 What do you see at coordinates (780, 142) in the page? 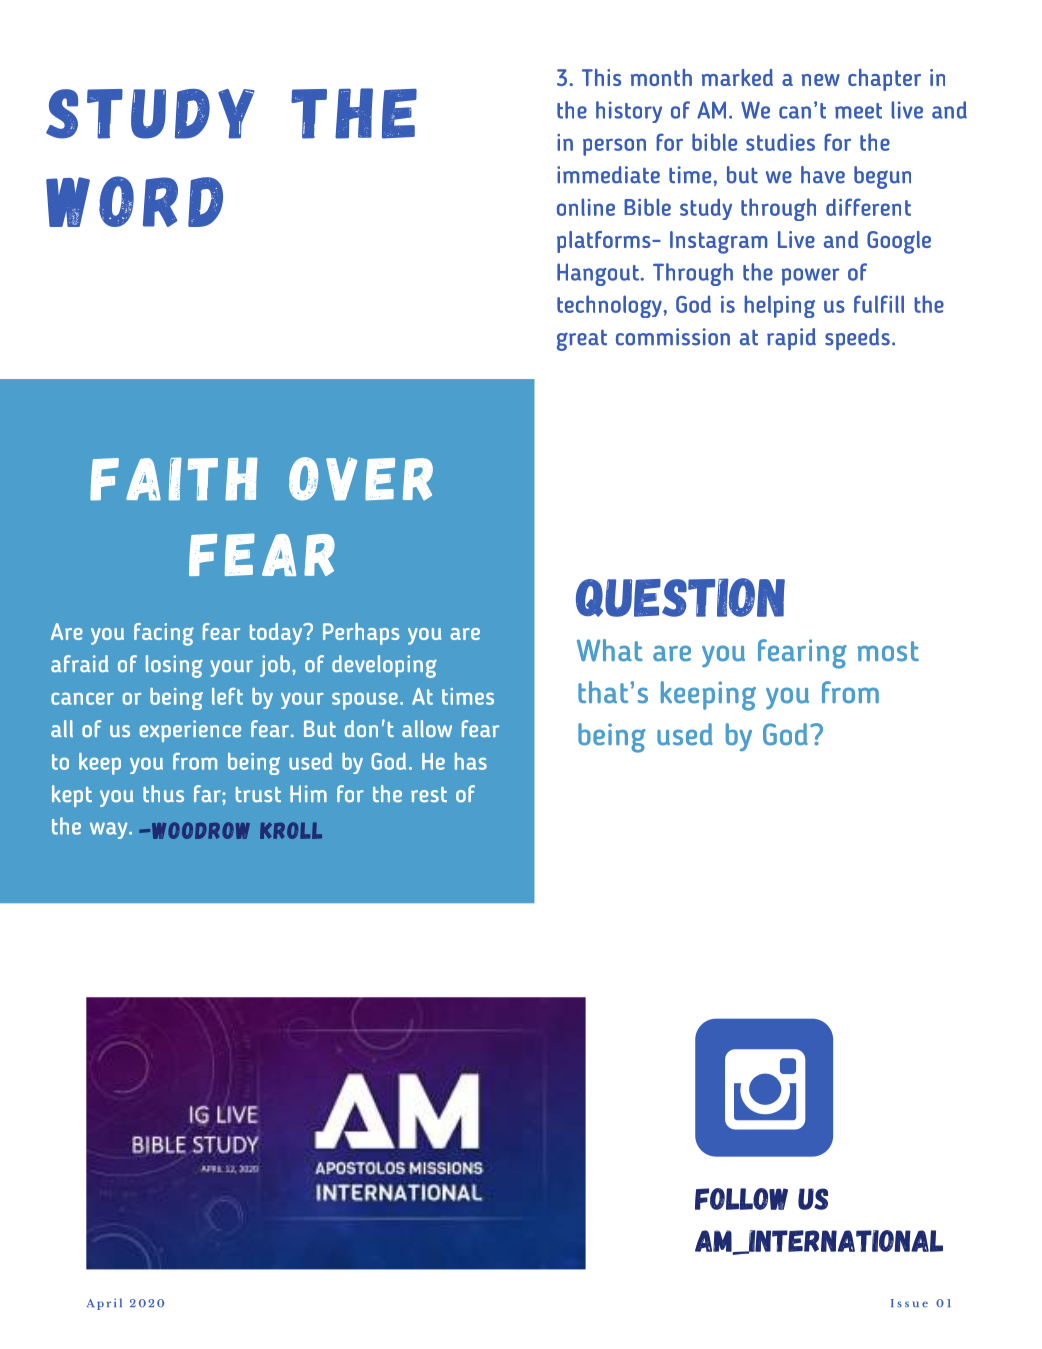
I see `studies` at bounding box center [780, 142].
